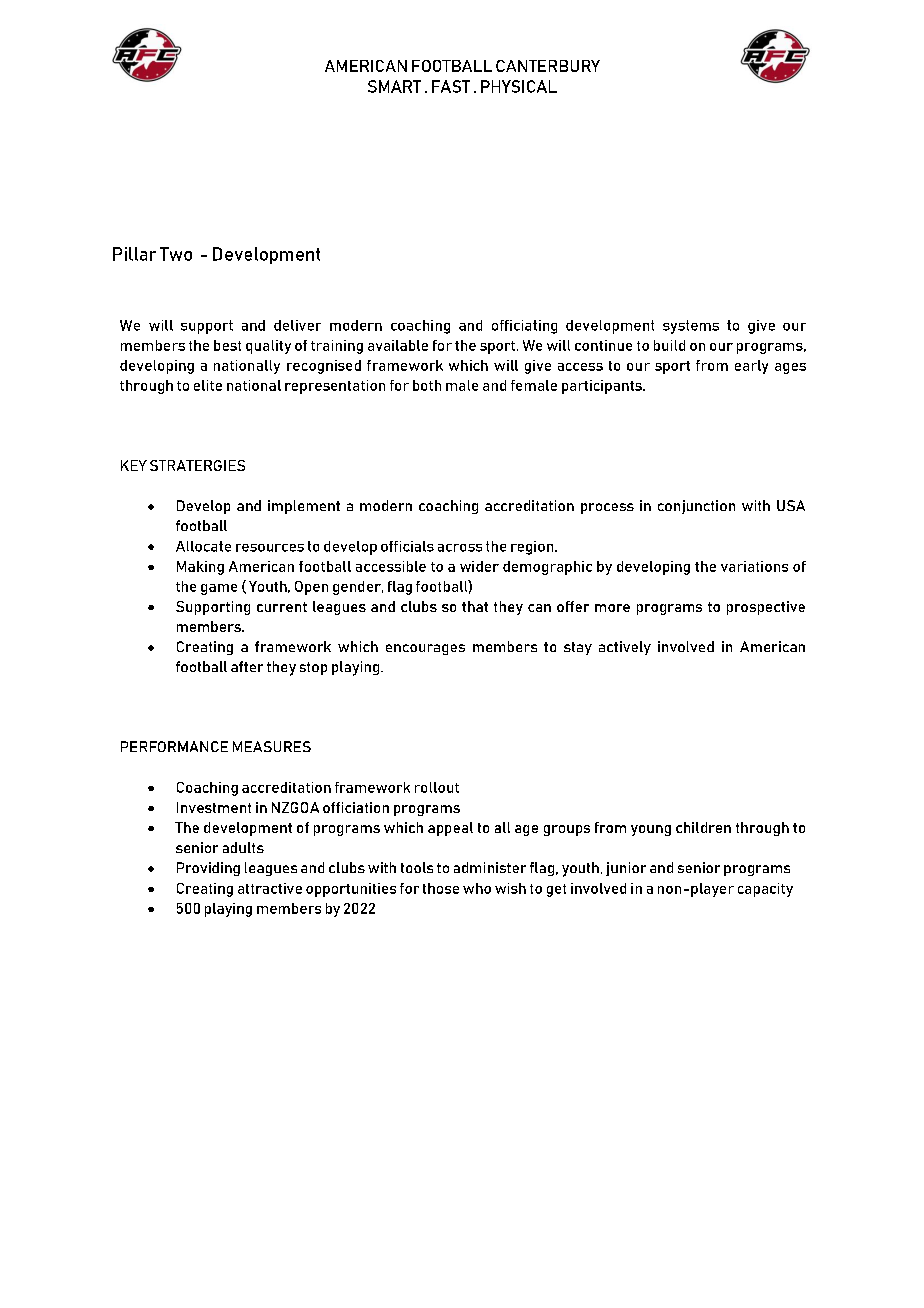 The image size is (924, 1308). What do you see at coordinates (460, 548) in the screenshot?
I see `across` at bounding box center [460, 548].
